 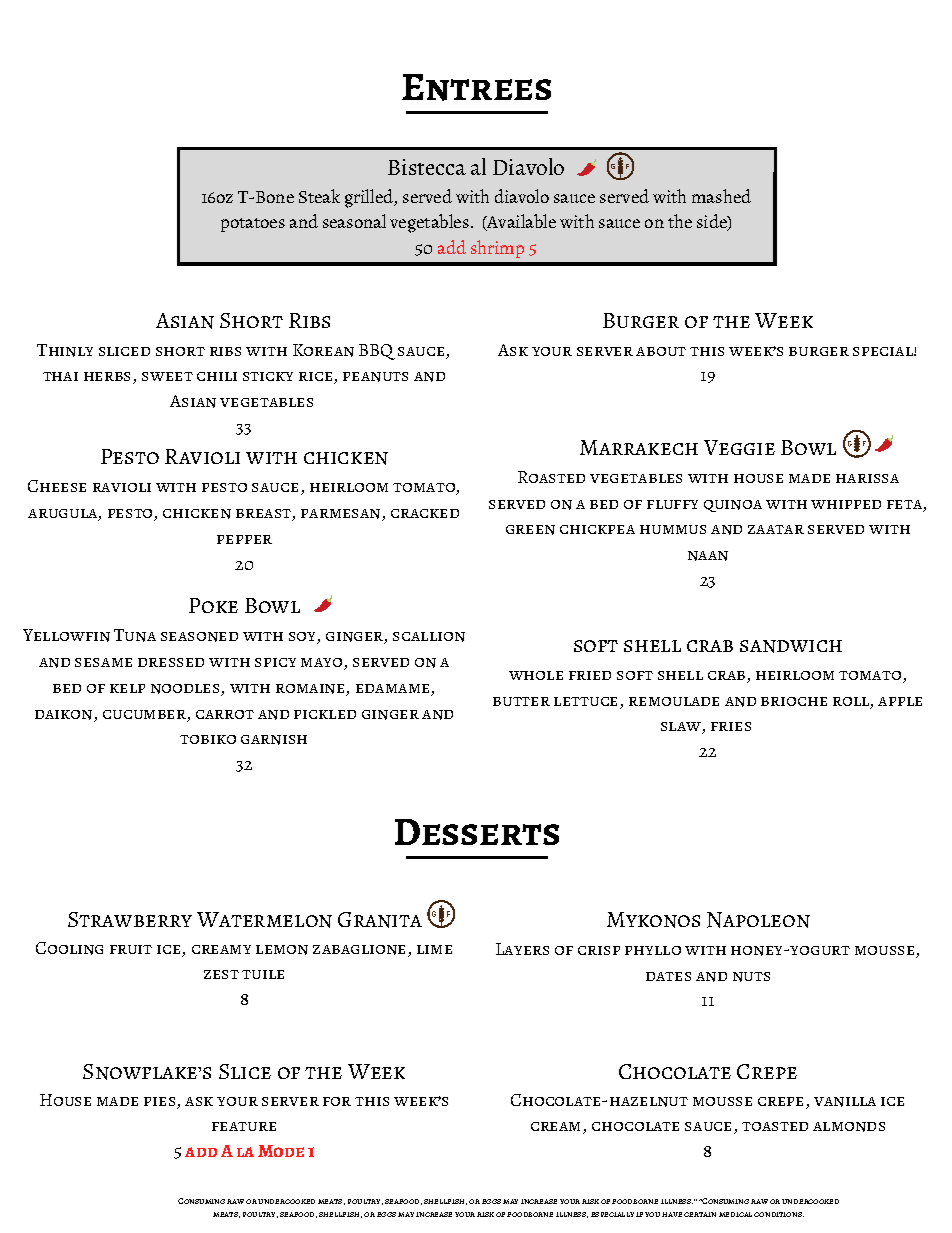 What do you see at coordinates (130, 919) in the document?
I see `Strawberry` at bounding box center [130, 919].
